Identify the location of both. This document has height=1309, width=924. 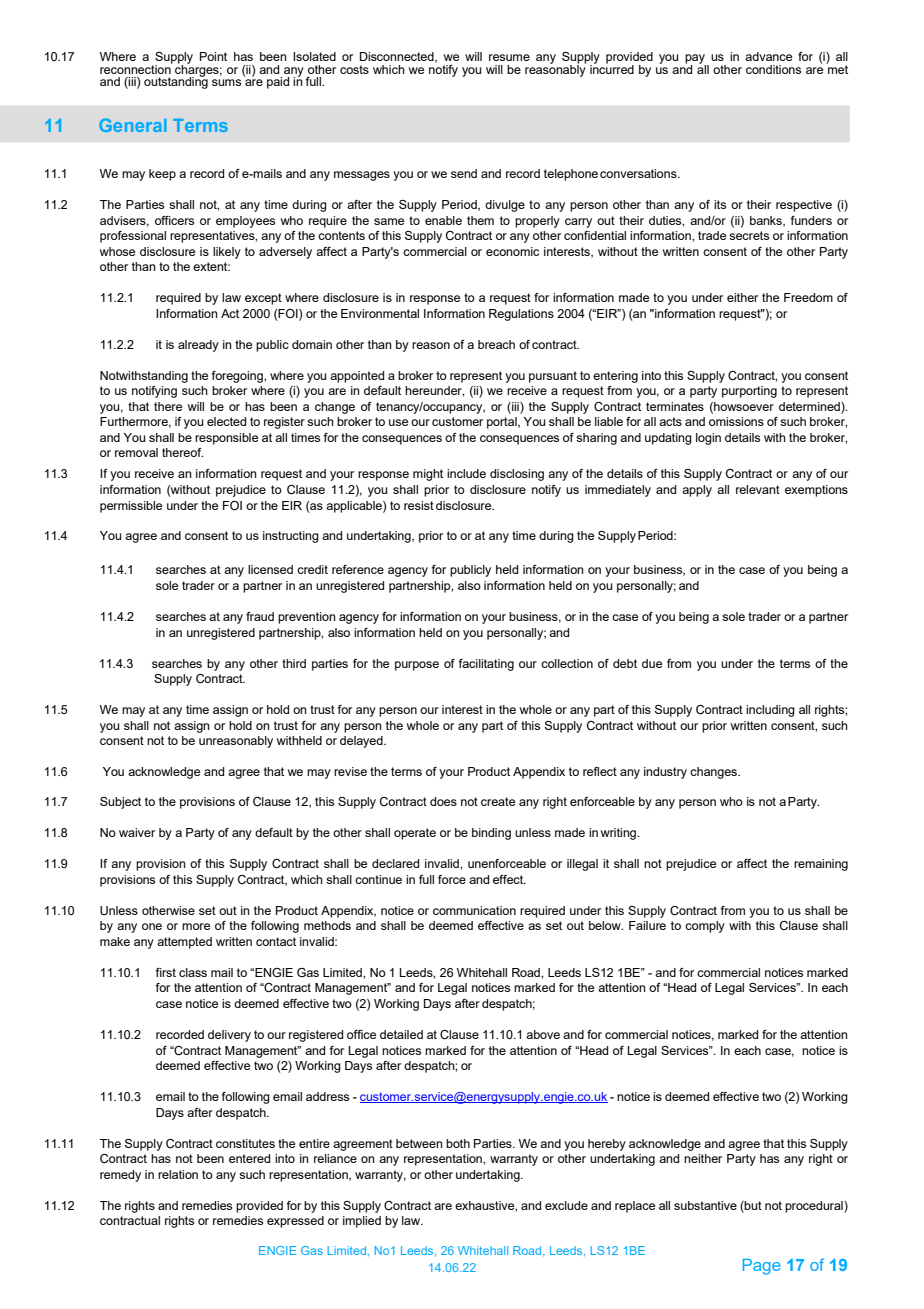
(458, 1143).
